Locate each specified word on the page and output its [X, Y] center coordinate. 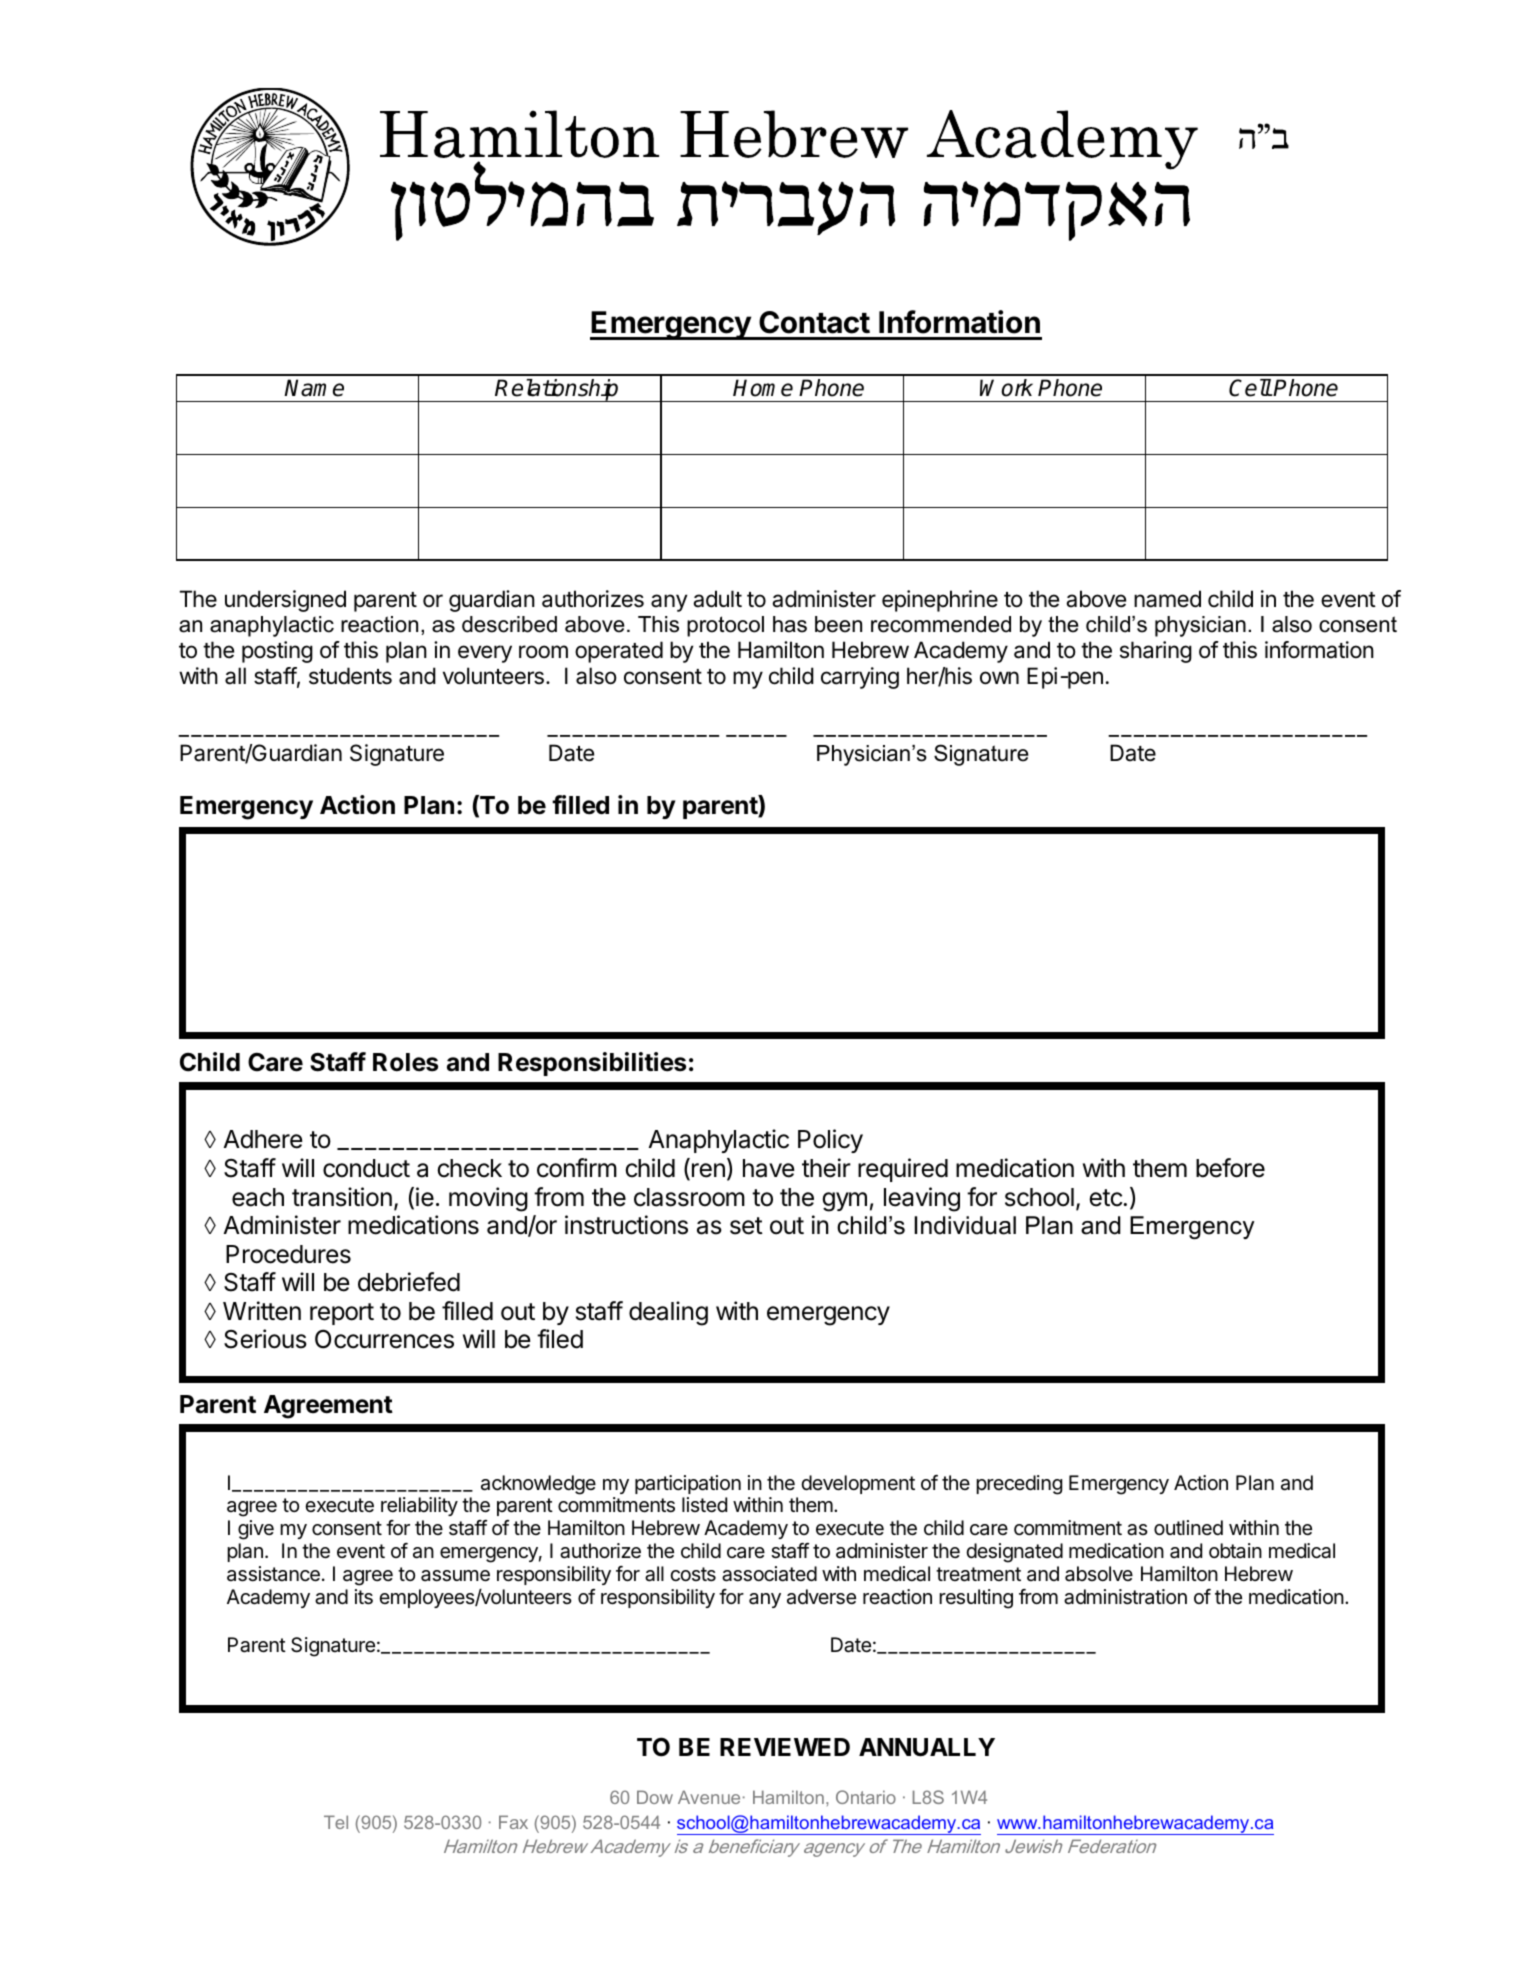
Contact [814, 322]
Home [763, 388]
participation [688, 1484]
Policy [830, 1141]
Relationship [557, 390]
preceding [1019, 1485]
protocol [725, 626]
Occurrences [384, 1339]
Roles [405, 1062]
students [350, 676]
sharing [1156, 652]
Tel [336, 1822]
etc [1106, 1198]
